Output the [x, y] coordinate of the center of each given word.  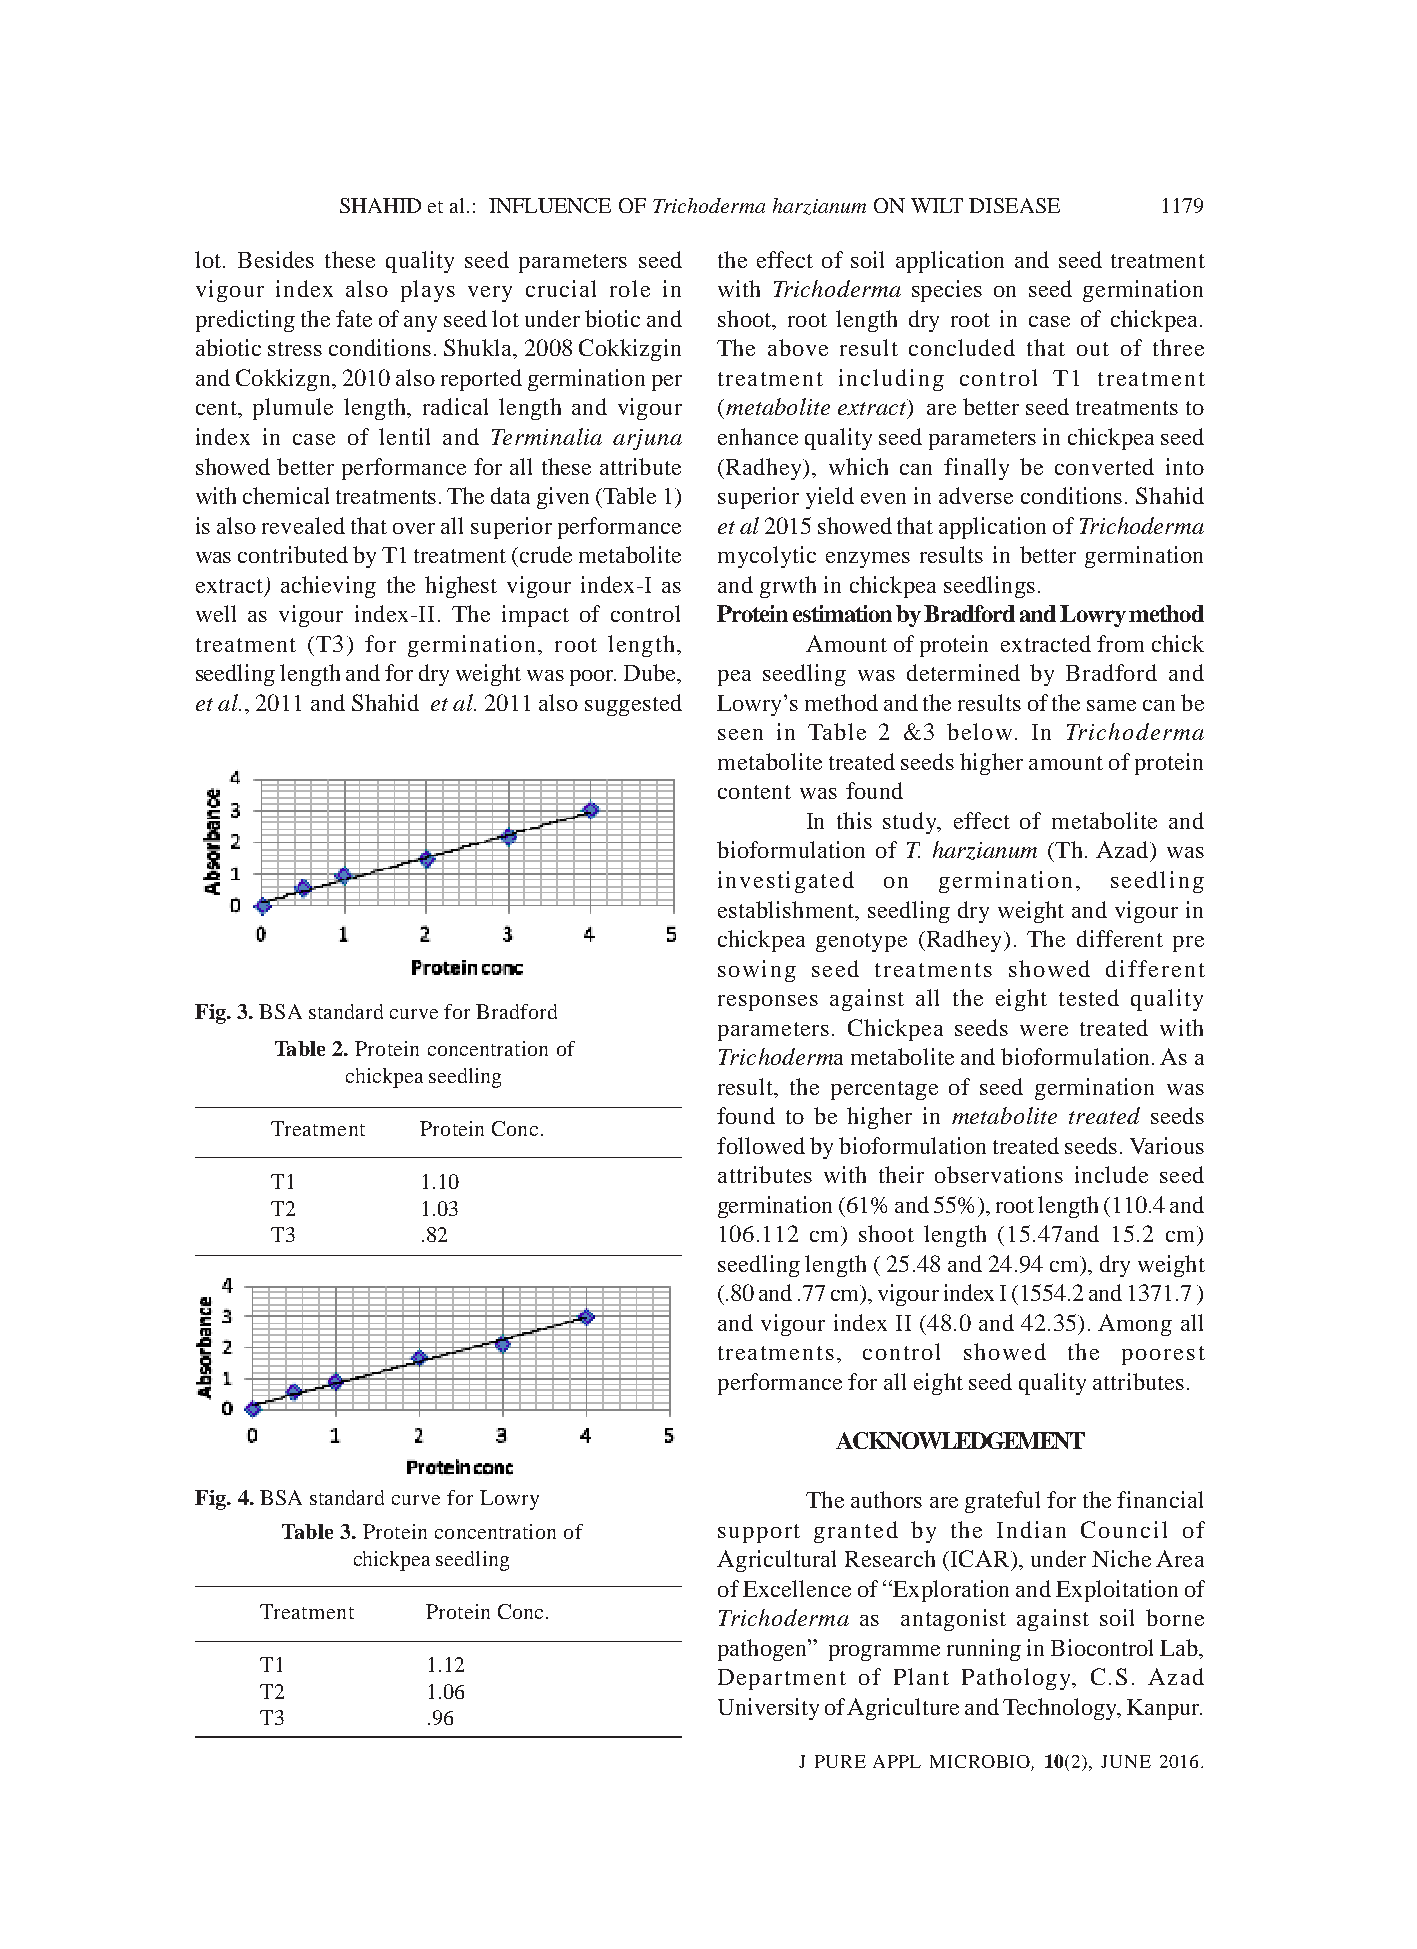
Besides [276, 259]
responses [768, 1003]
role [630, 288]
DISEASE [1014, 205]
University [768, 1709]
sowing [757, 971]
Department [782, 1679]
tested [1089, 997]
